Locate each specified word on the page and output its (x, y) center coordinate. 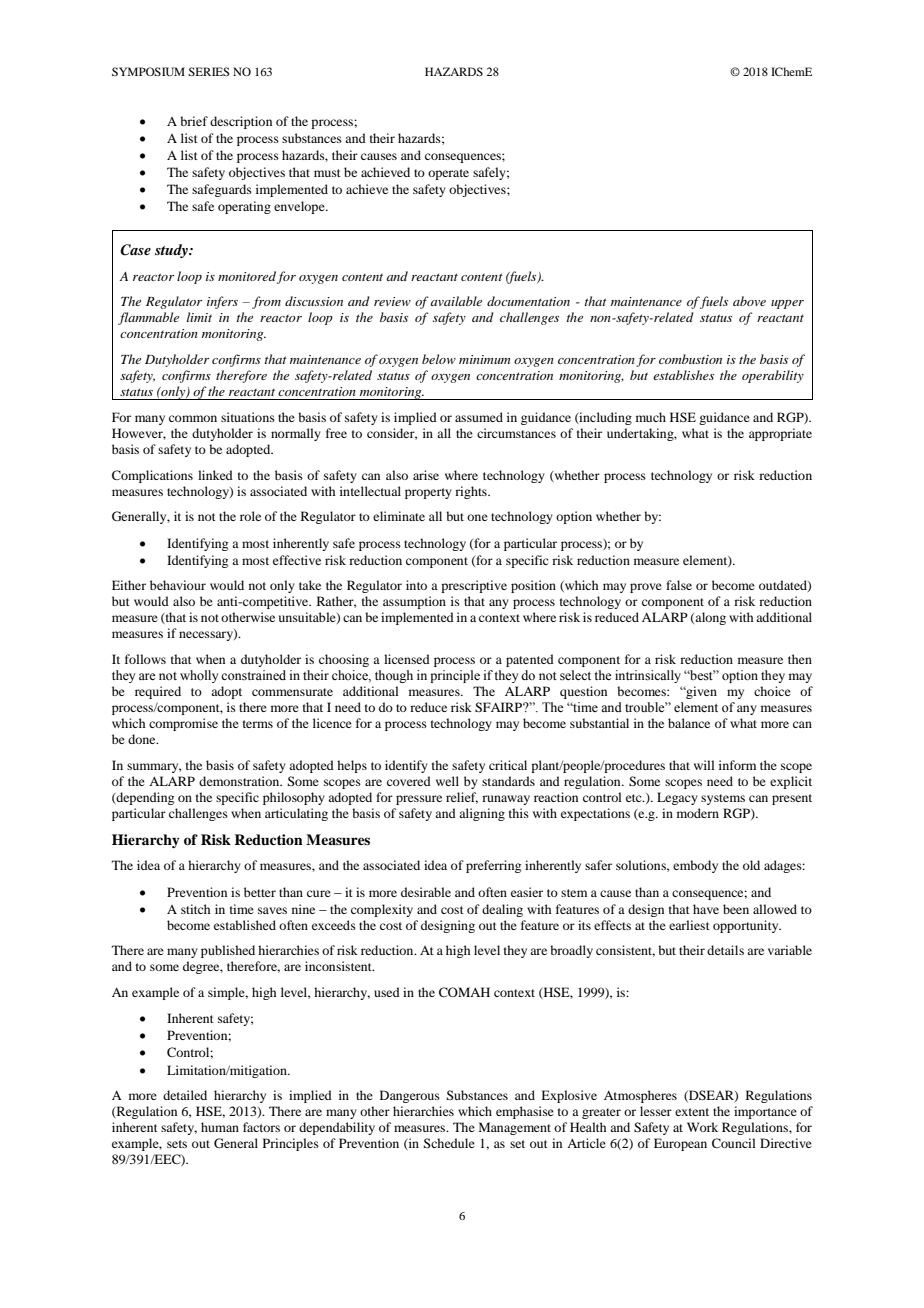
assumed (479, 417)
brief (194, 121)
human (220, 1127)
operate (448, 174)
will (704, 765)
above (749, 301)
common (193, 418)
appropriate (780, 434)
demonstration (240, 781)
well (447, 781)
